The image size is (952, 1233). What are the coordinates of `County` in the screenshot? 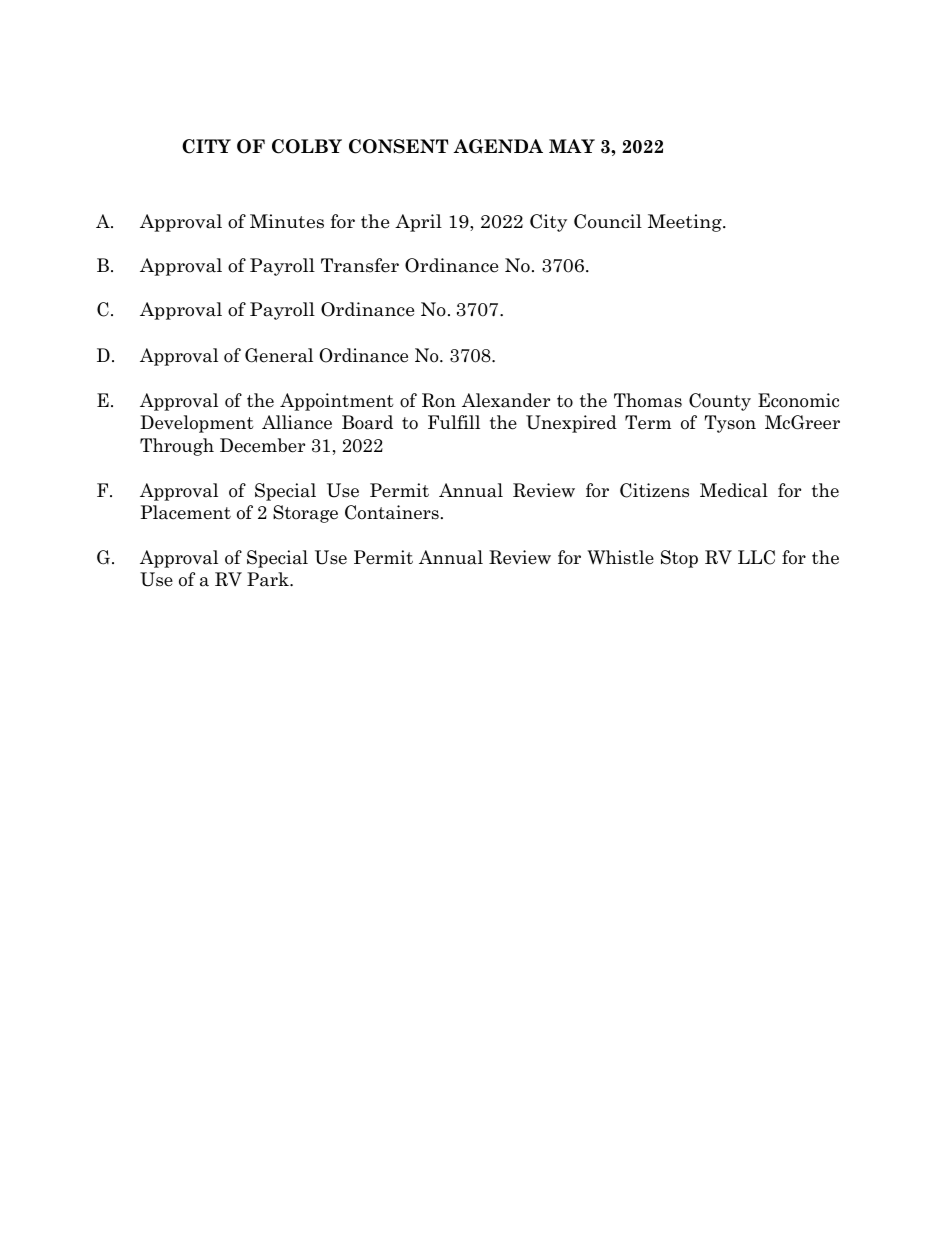 It's located at (720, 402).
